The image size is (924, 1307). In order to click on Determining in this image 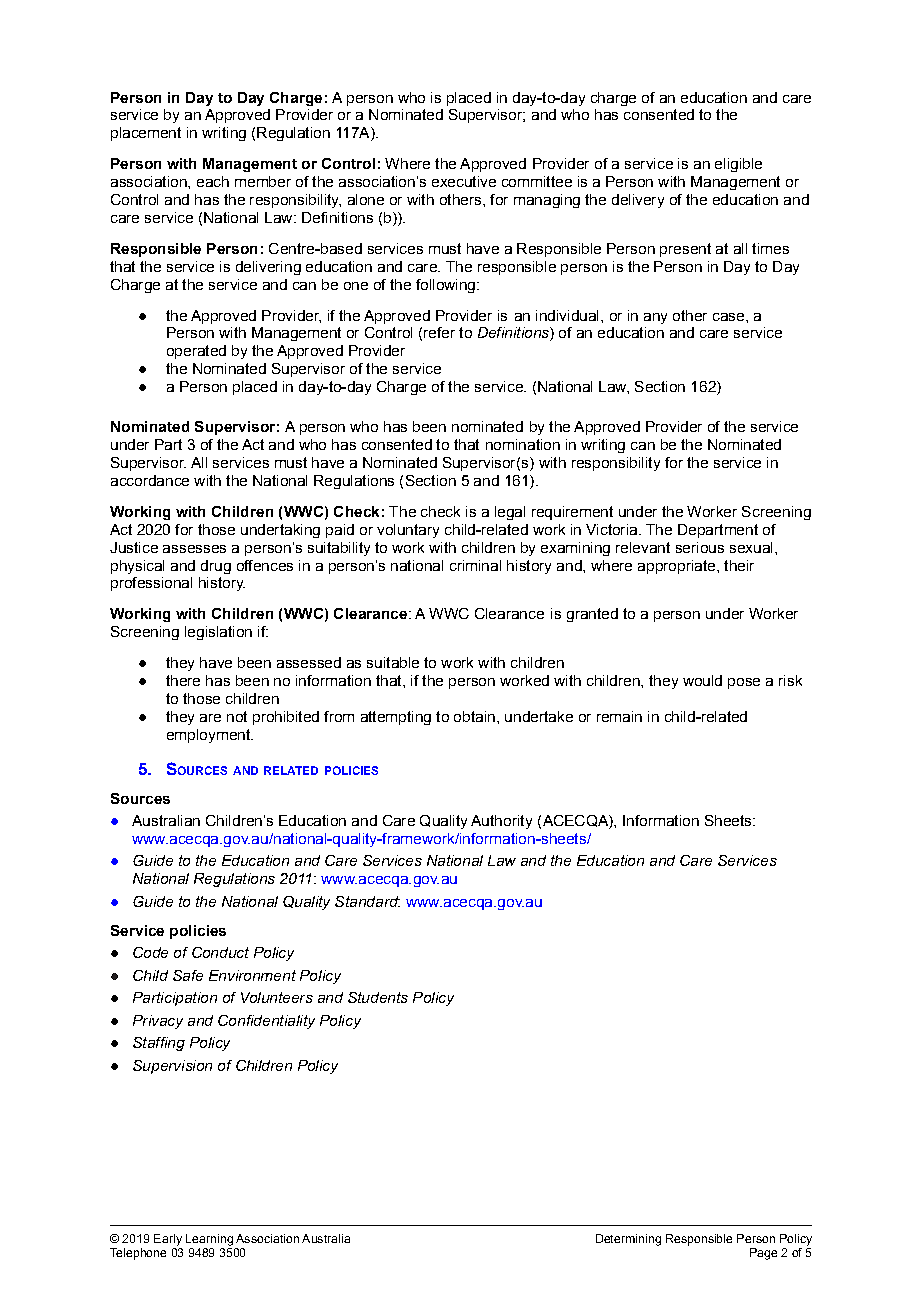, I will do `click(628, 1240)`.
